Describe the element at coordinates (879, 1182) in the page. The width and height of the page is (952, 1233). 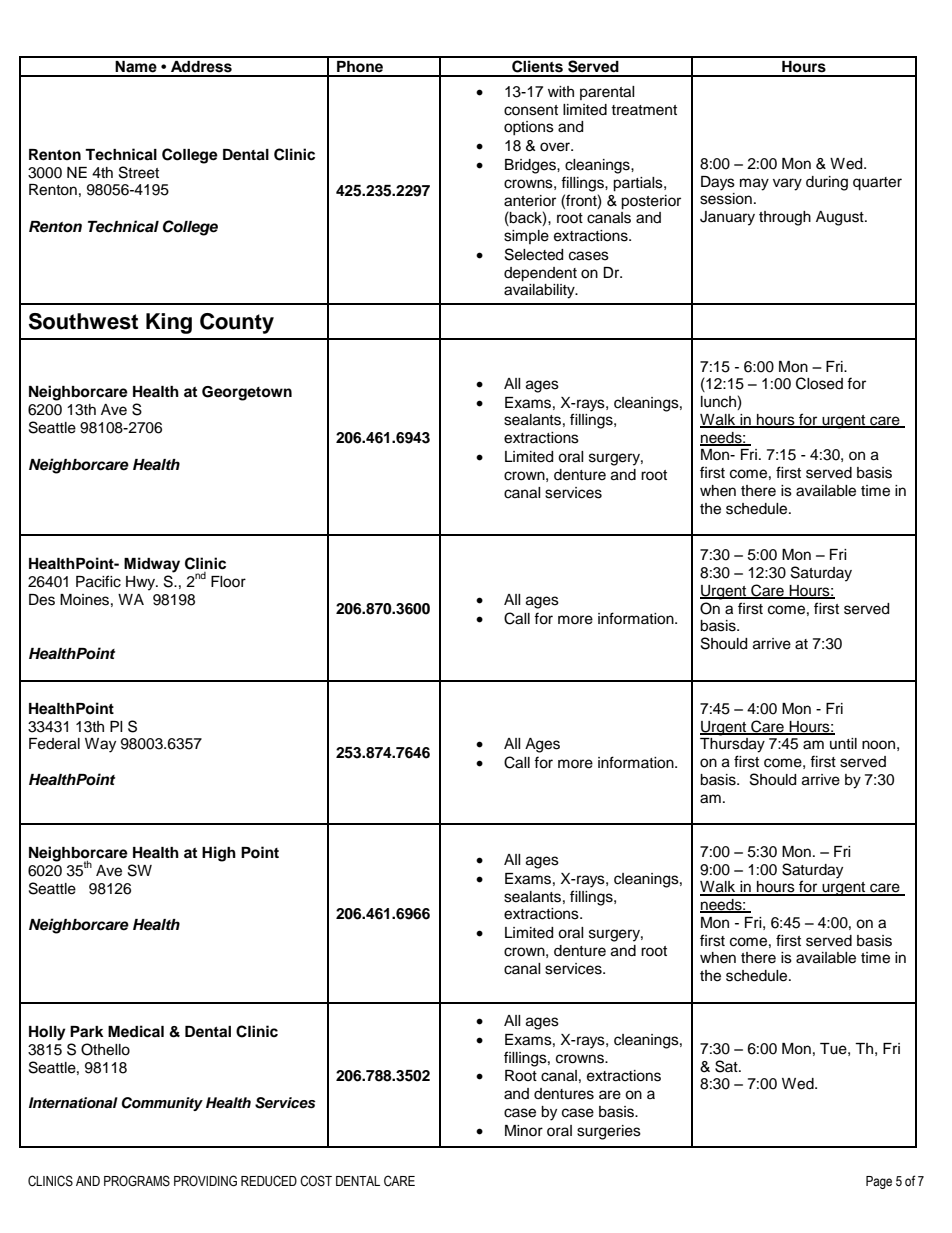
I see `Page` at that location.
